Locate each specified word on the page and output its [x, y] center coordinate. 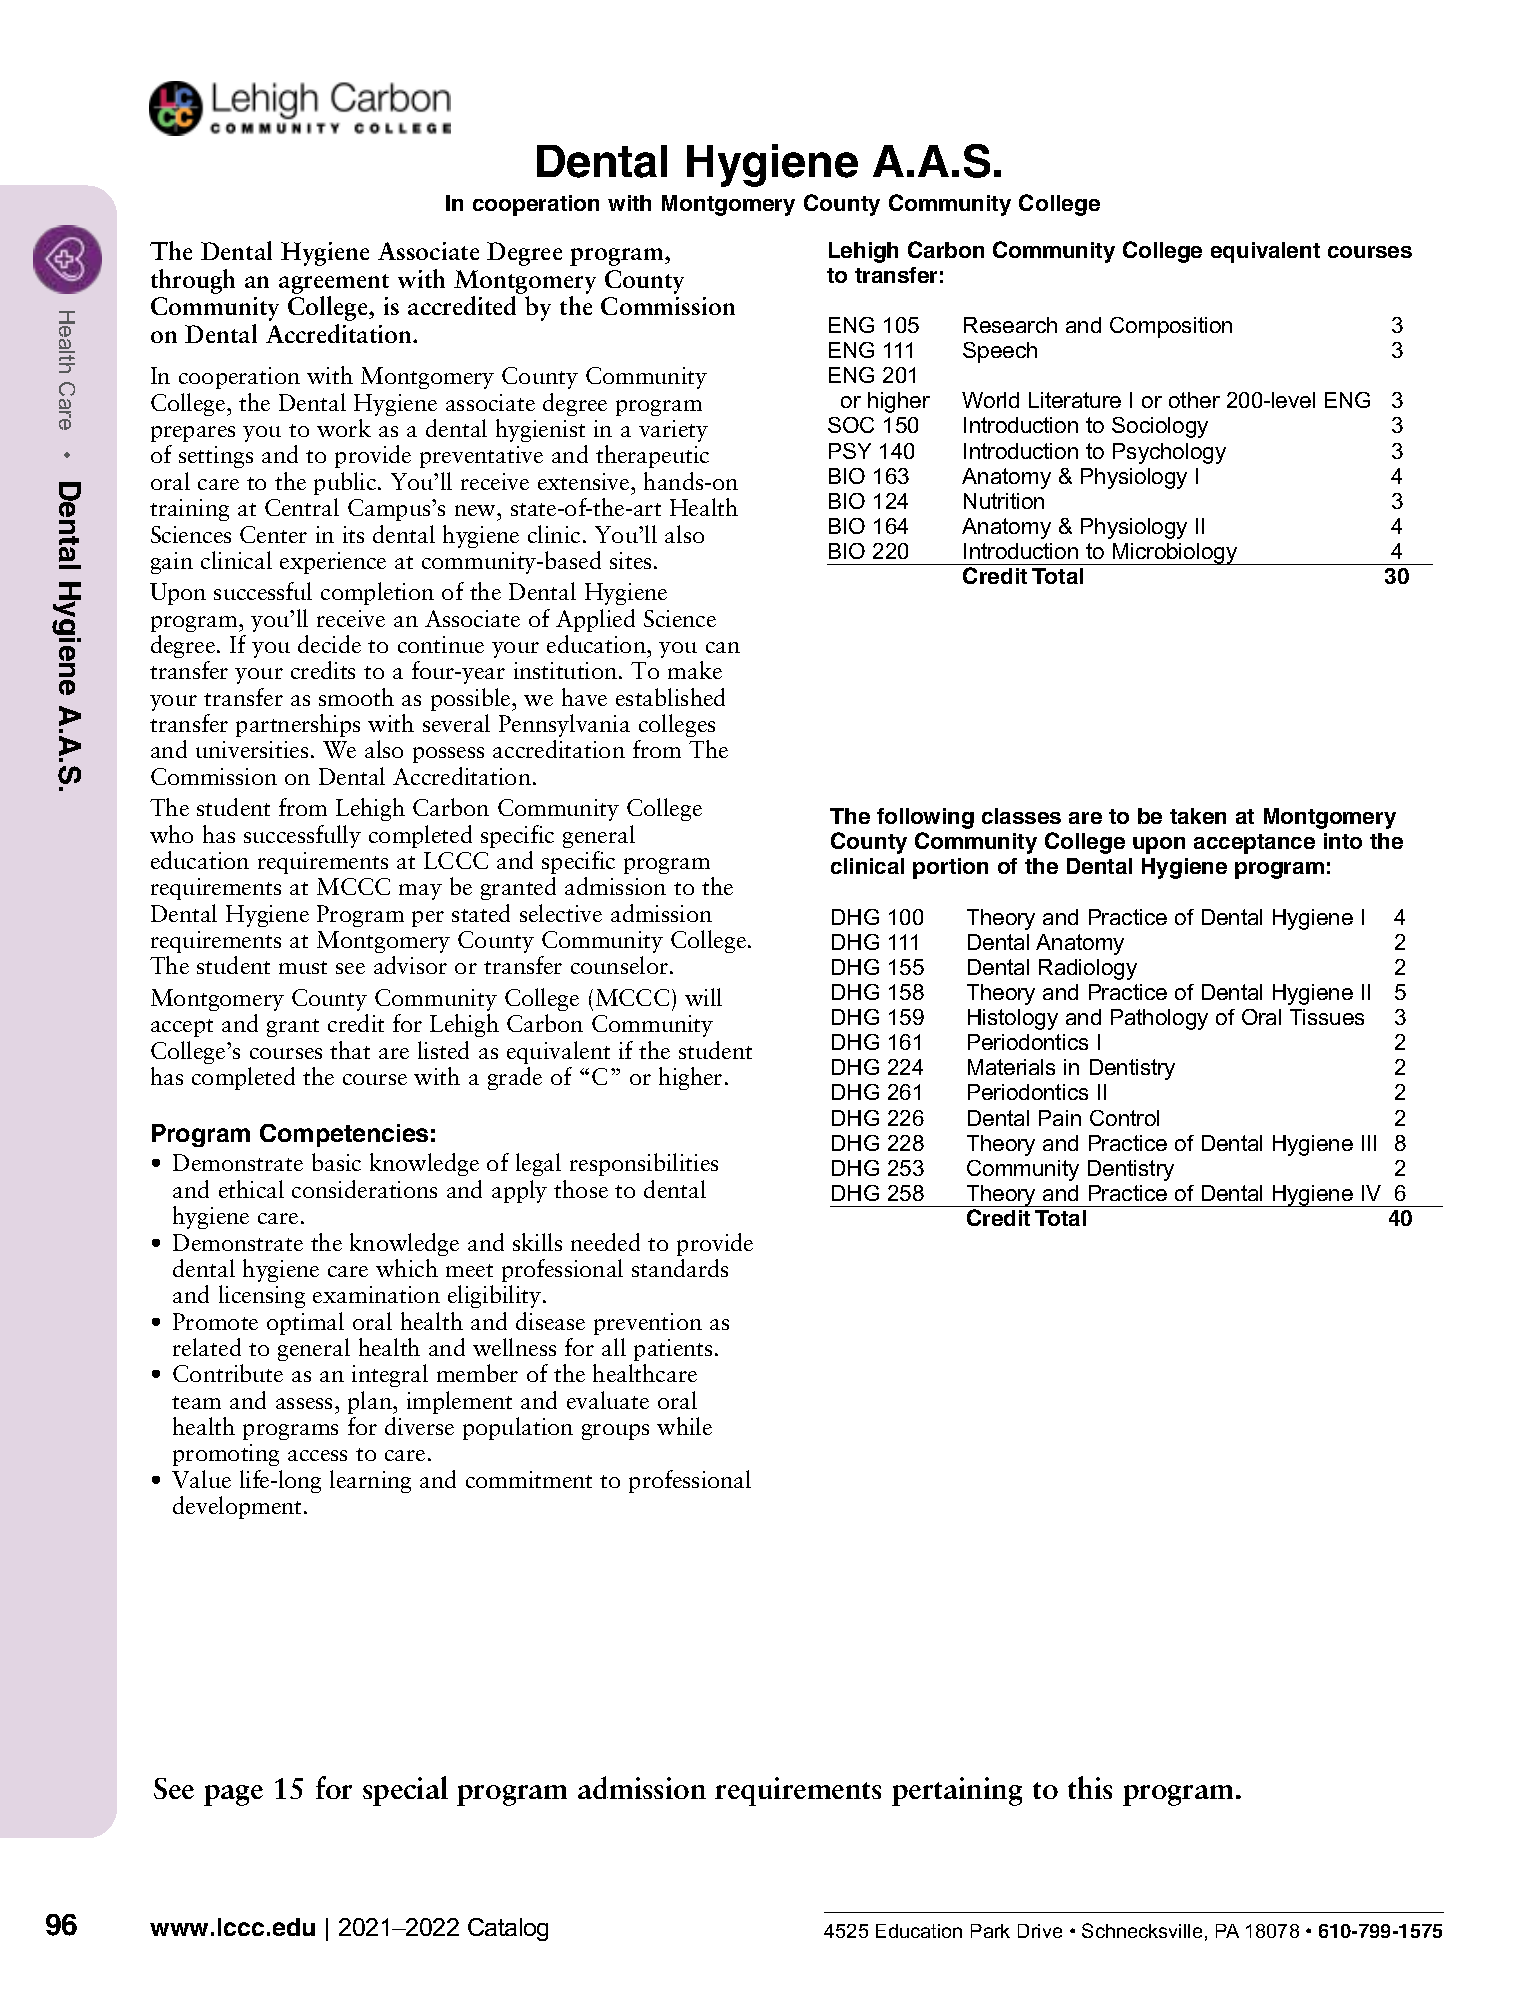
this [1090, 1787]
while [684, 1426]
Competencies [344, 1135]
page [233, 1795]
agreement [334, 284]
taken [1198, 816]
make [695, 670]
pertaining [957, 1791]
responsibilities [644, 1164]
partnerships [298, 725]
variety [673, 431]
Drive [1040, 1931]
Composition [1171, 327]
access [317, 1455]
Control [1124, 1118]
